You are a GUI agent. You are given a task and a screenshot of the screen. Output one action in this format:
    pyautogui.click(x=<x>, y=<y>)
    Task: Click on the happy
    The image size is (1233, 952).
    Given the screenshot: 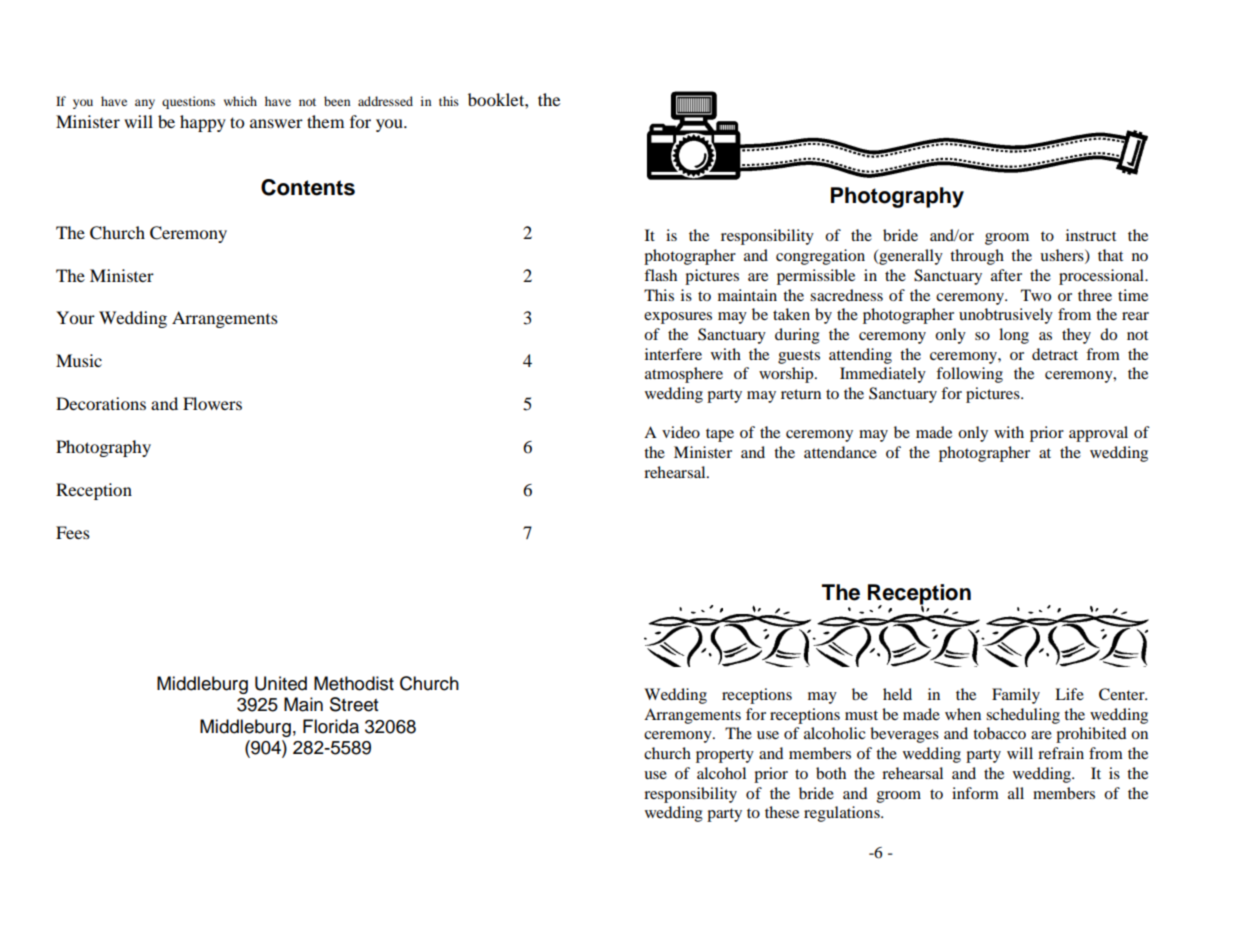 What is the action you would take?
    pyautogui.click(x=203, y=123)
